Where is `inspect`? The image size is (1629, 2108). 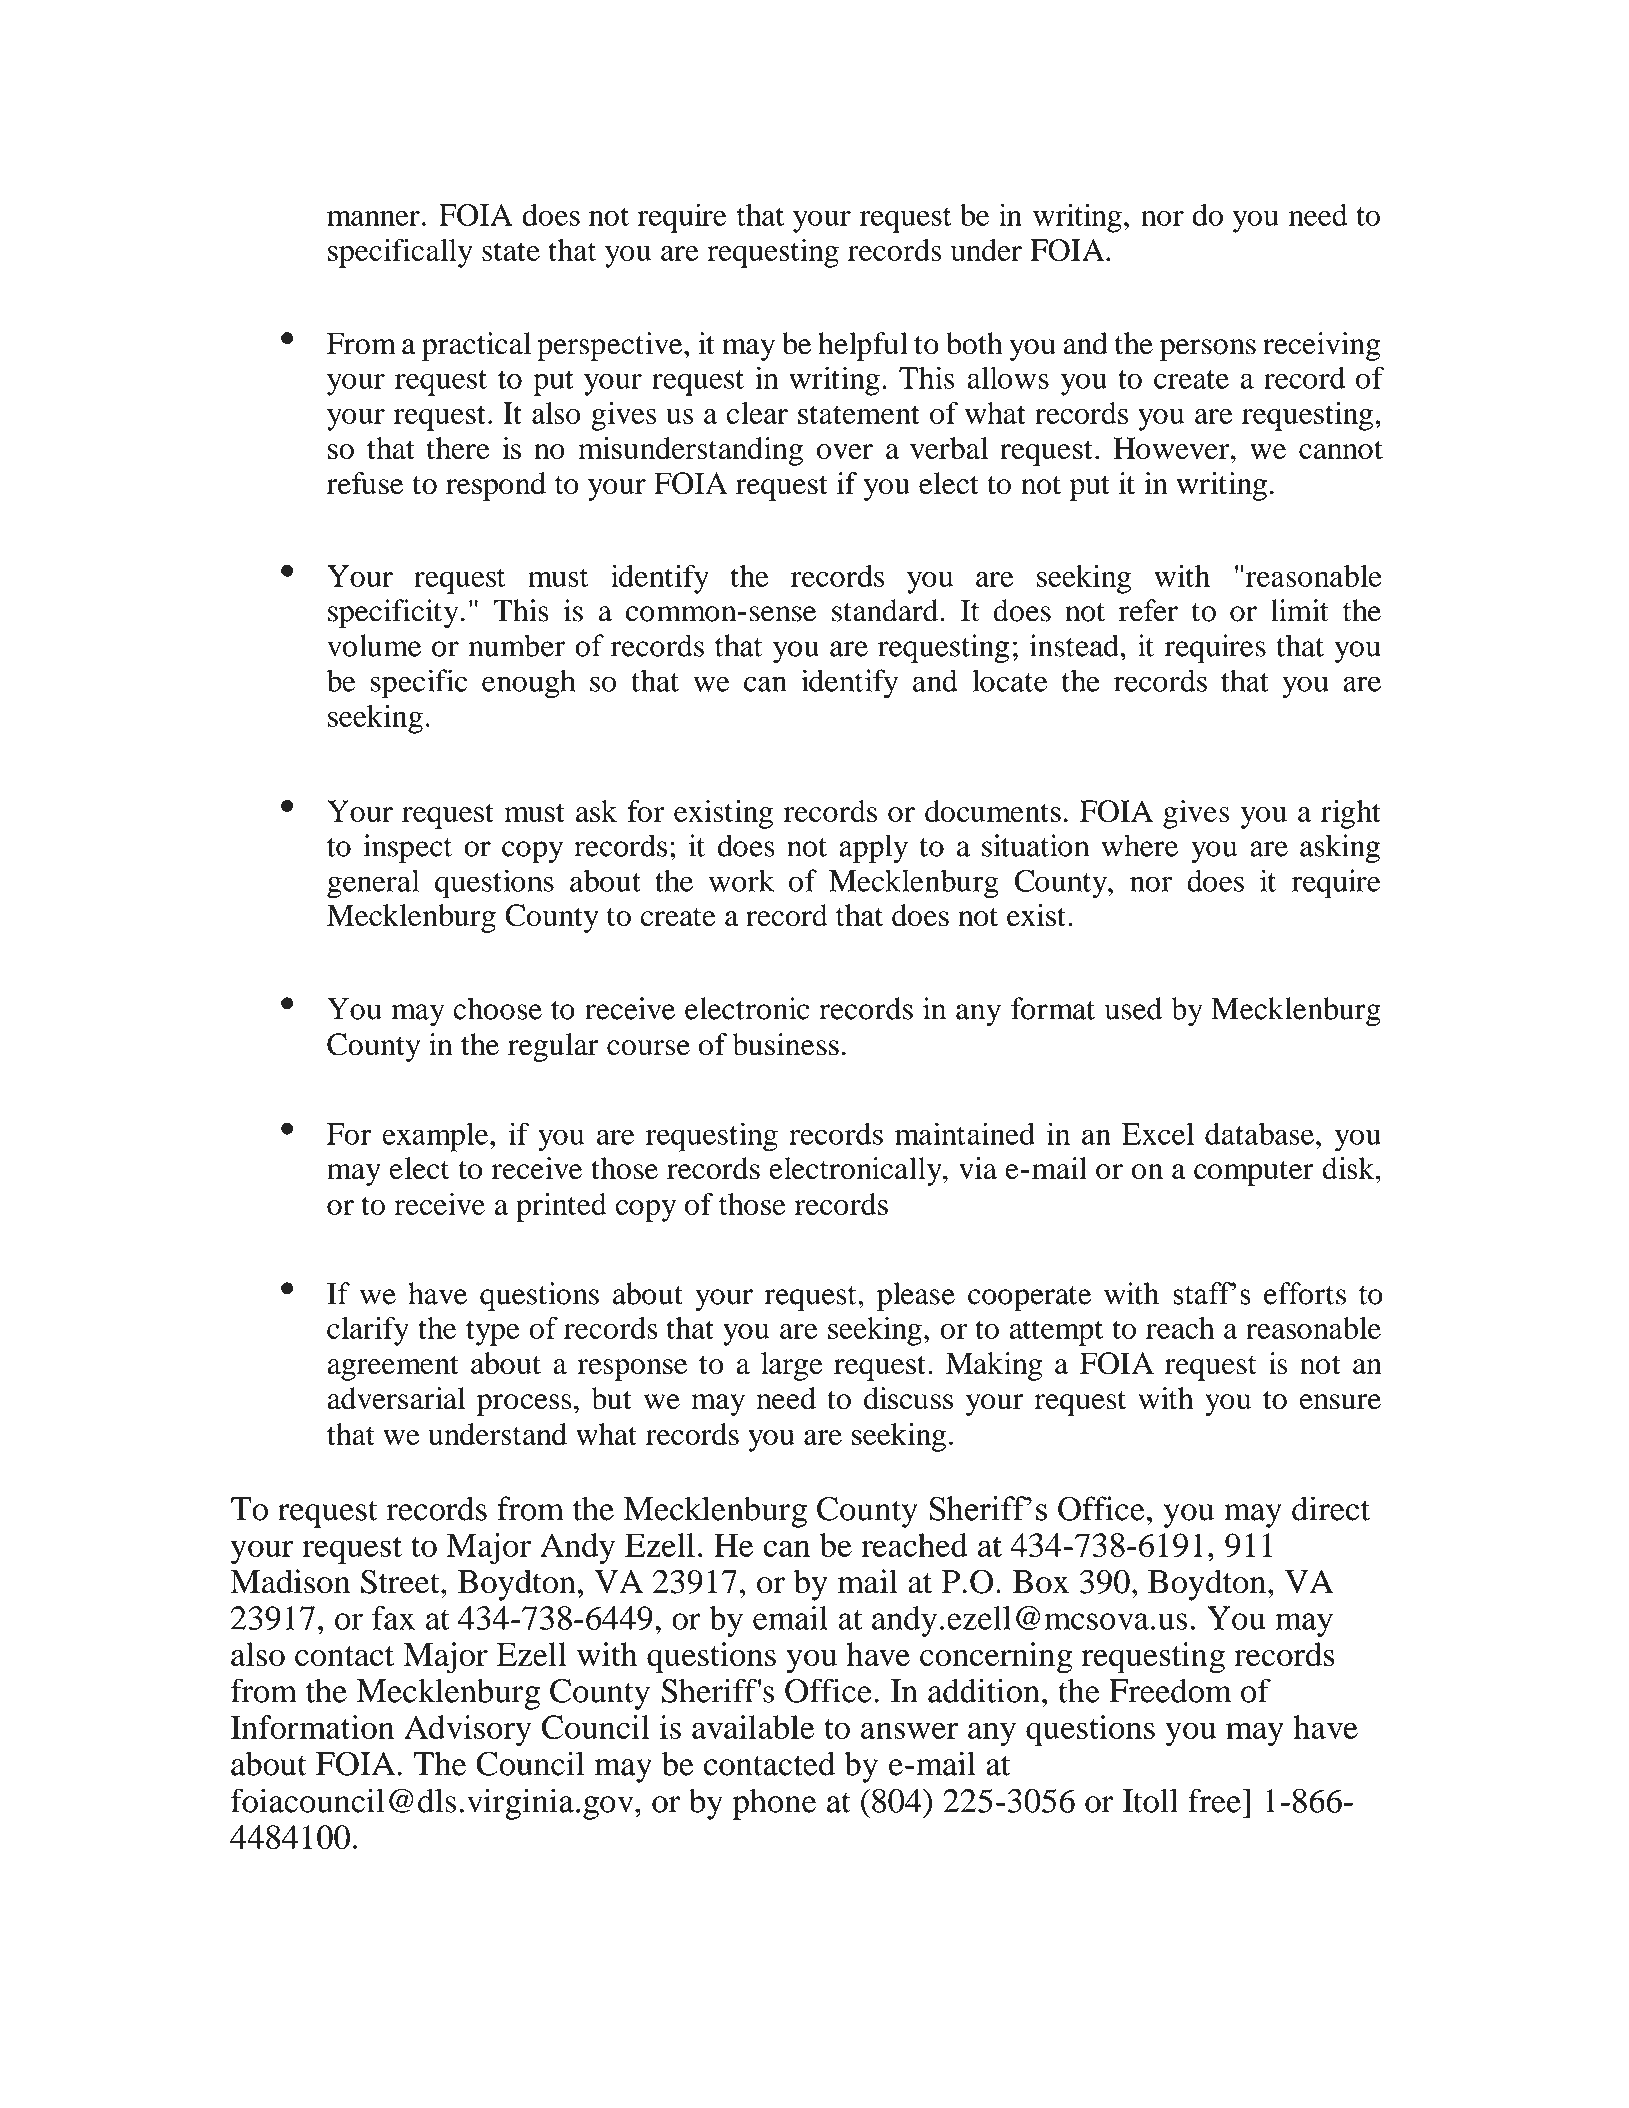 inspect is located at coordinates (407, 849).
